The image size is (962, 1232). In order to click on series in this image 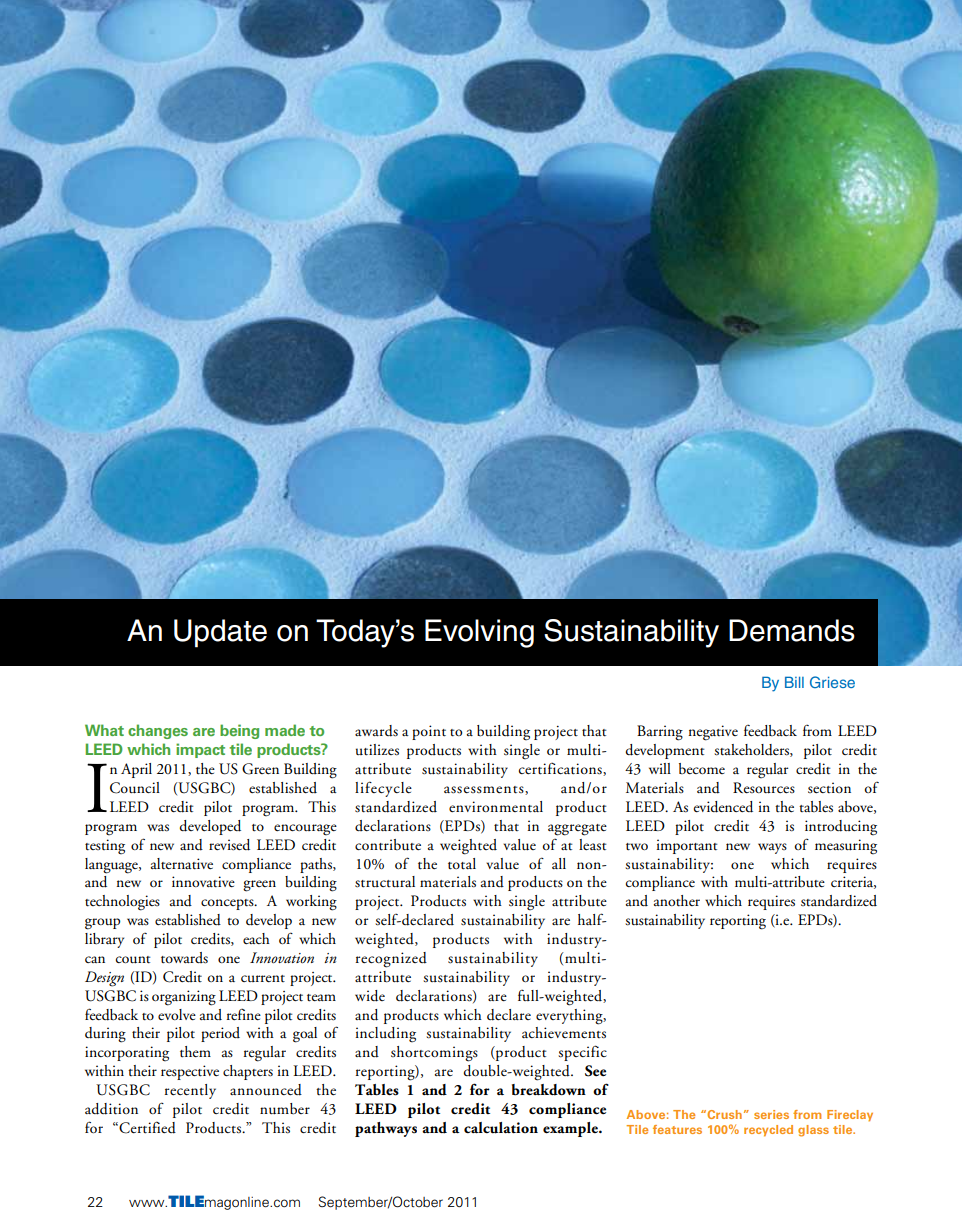, I will do `click(771, 1114)`.
